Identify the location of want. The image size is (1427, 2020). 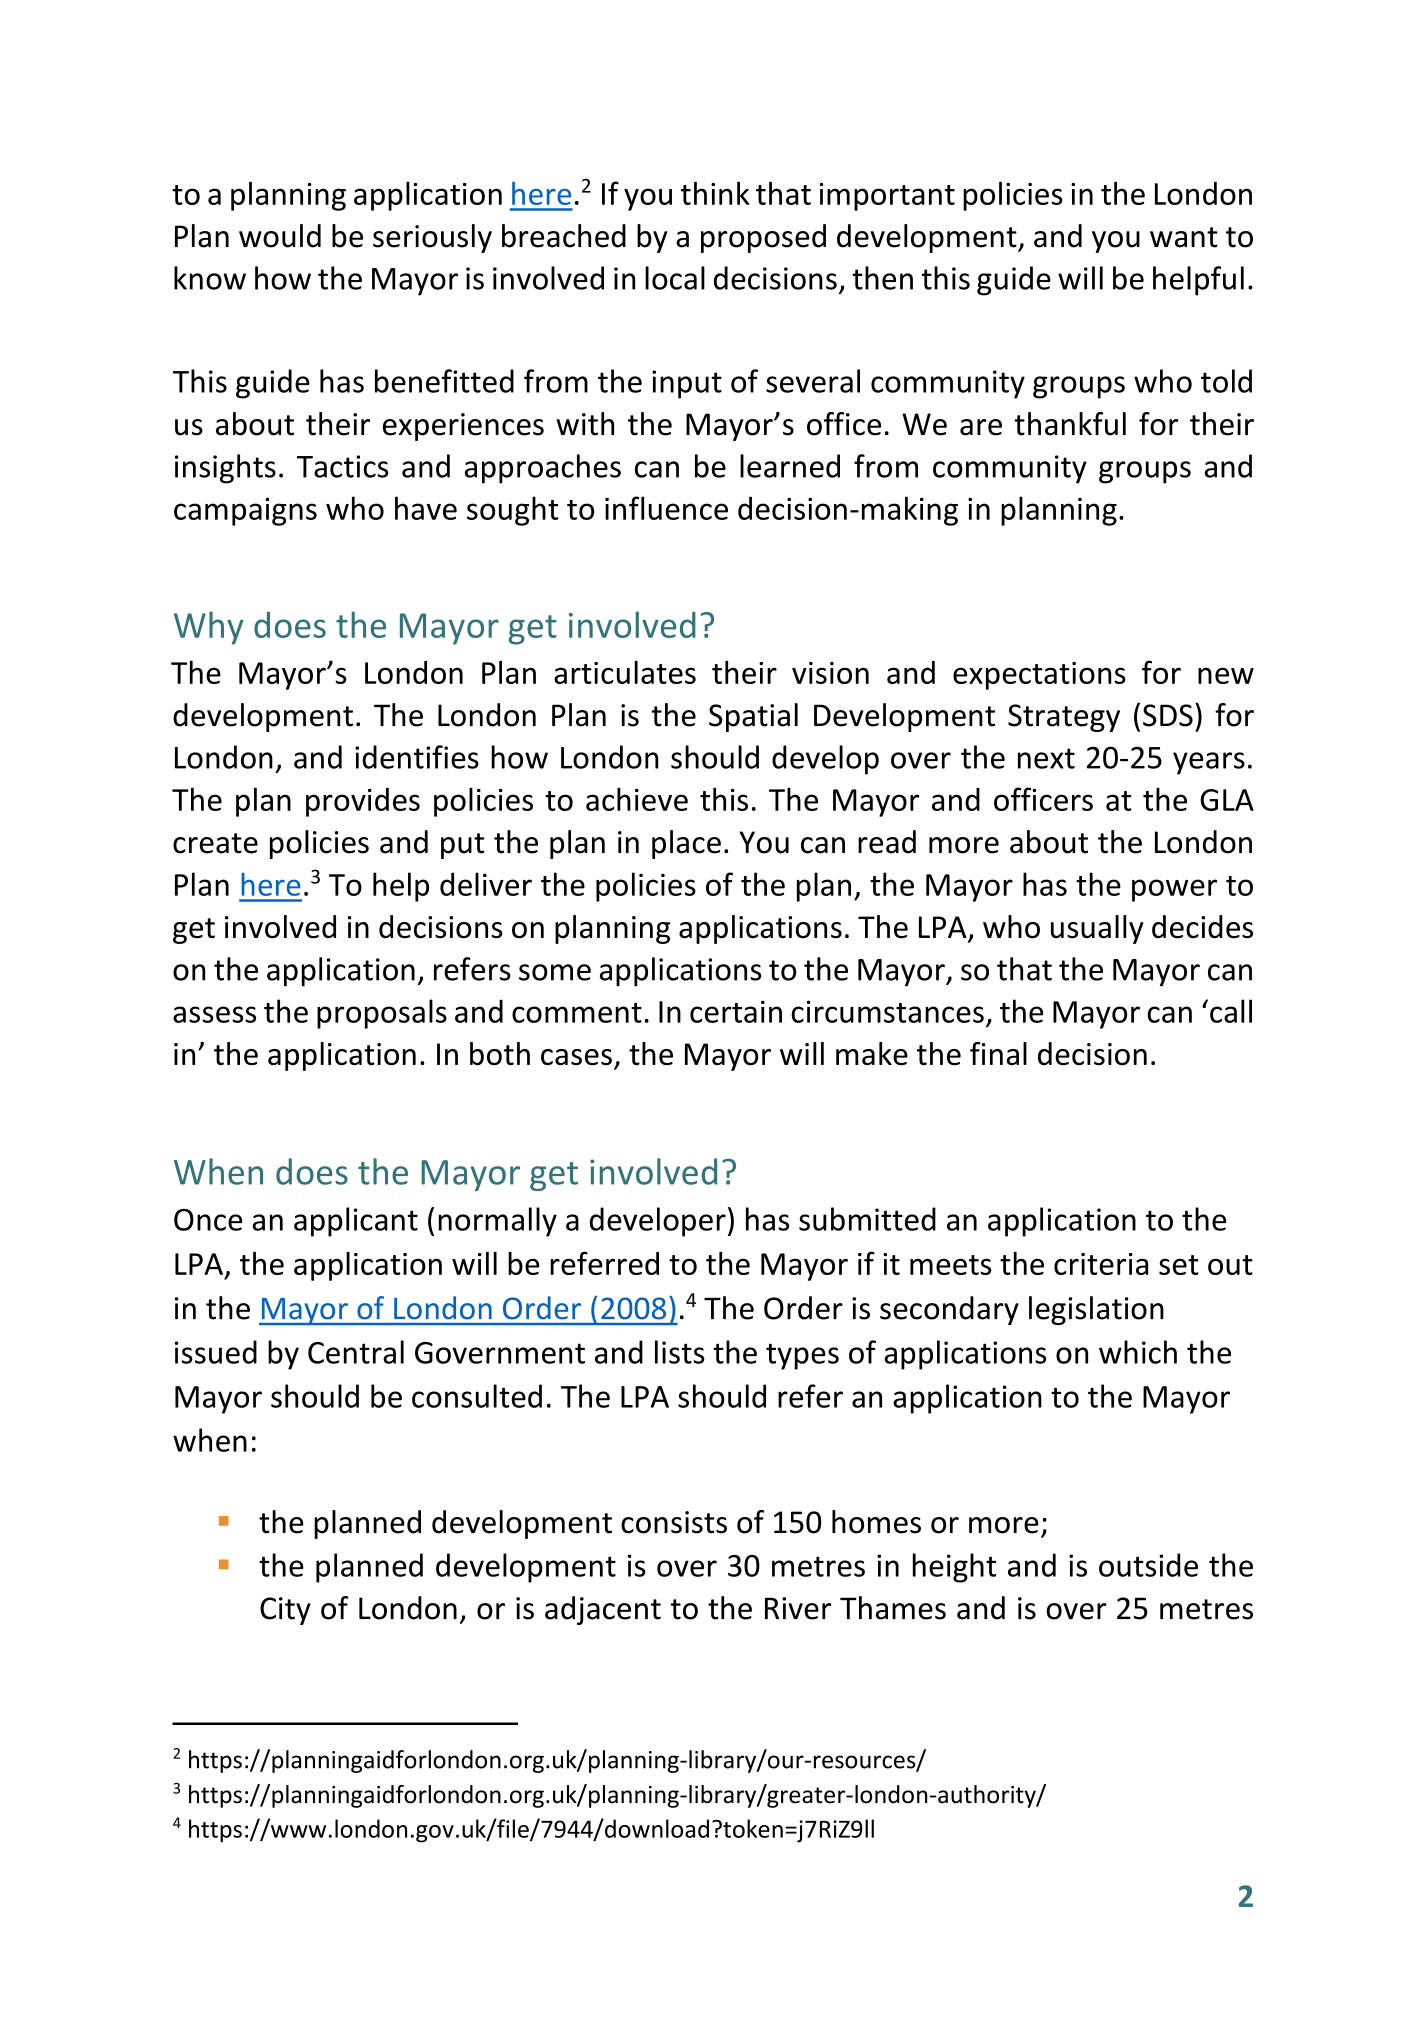
(1184, 237).
